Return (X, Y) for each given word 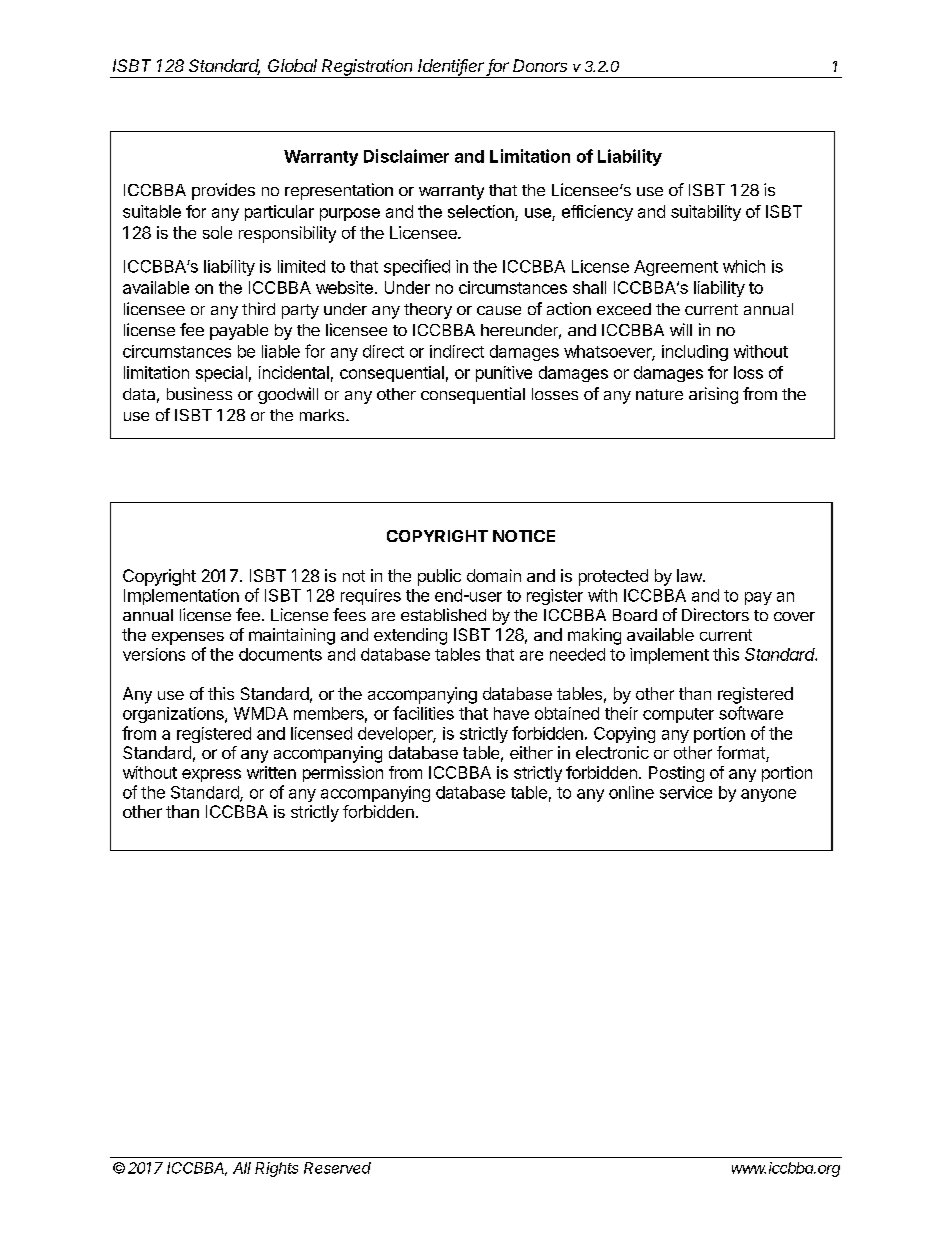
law (690, 575)
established (443, 614)
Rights (276, 1169)
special (221, 374)
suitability (706, 213)
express (211, 775)
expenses (188, 638)
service (686, 792)
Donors (540, 65)
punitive (504, 374)
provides (223, 191)
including (695, 353)
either (531, 752)
